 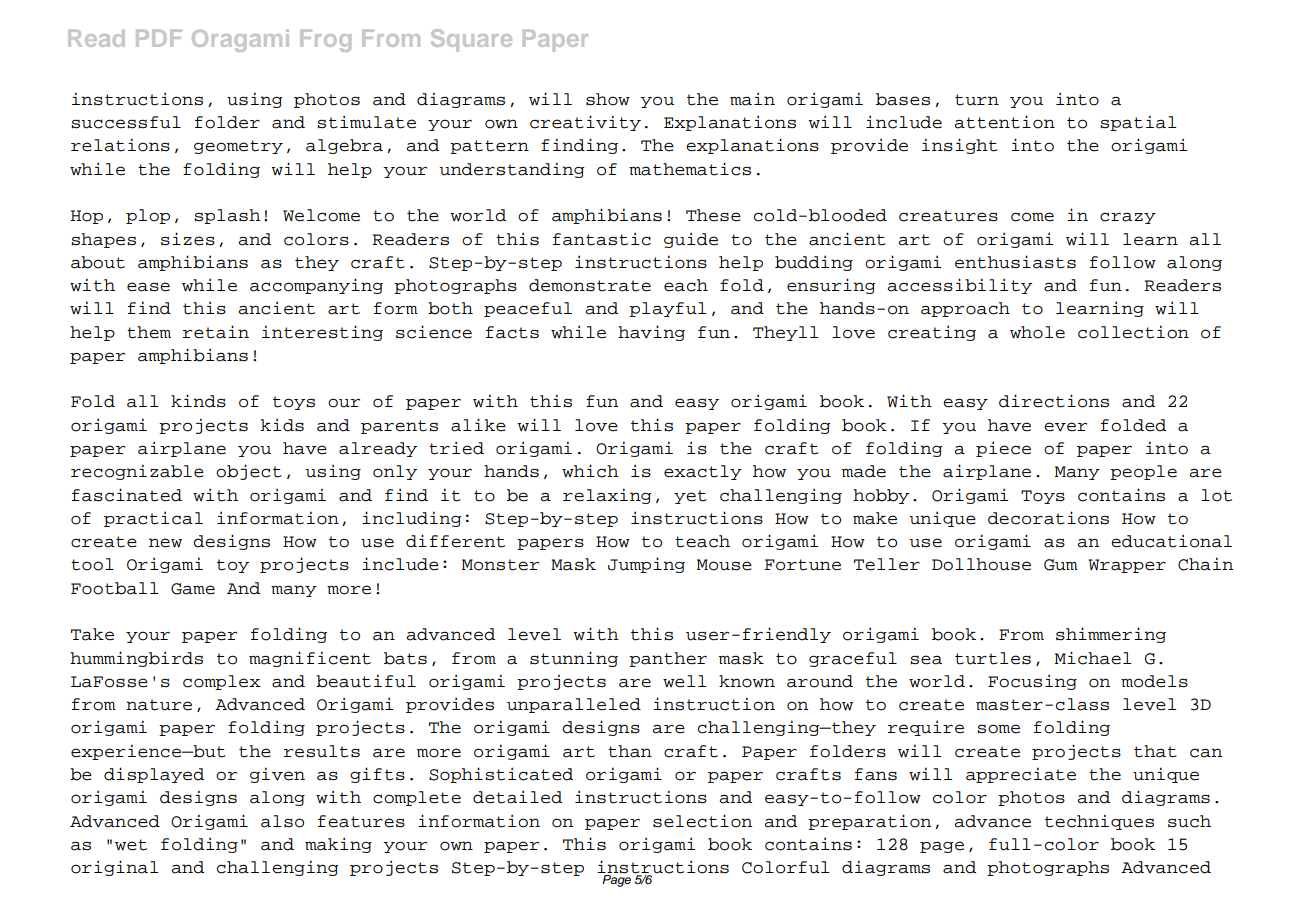 I want to click on also, so click(x=282, y=821).
